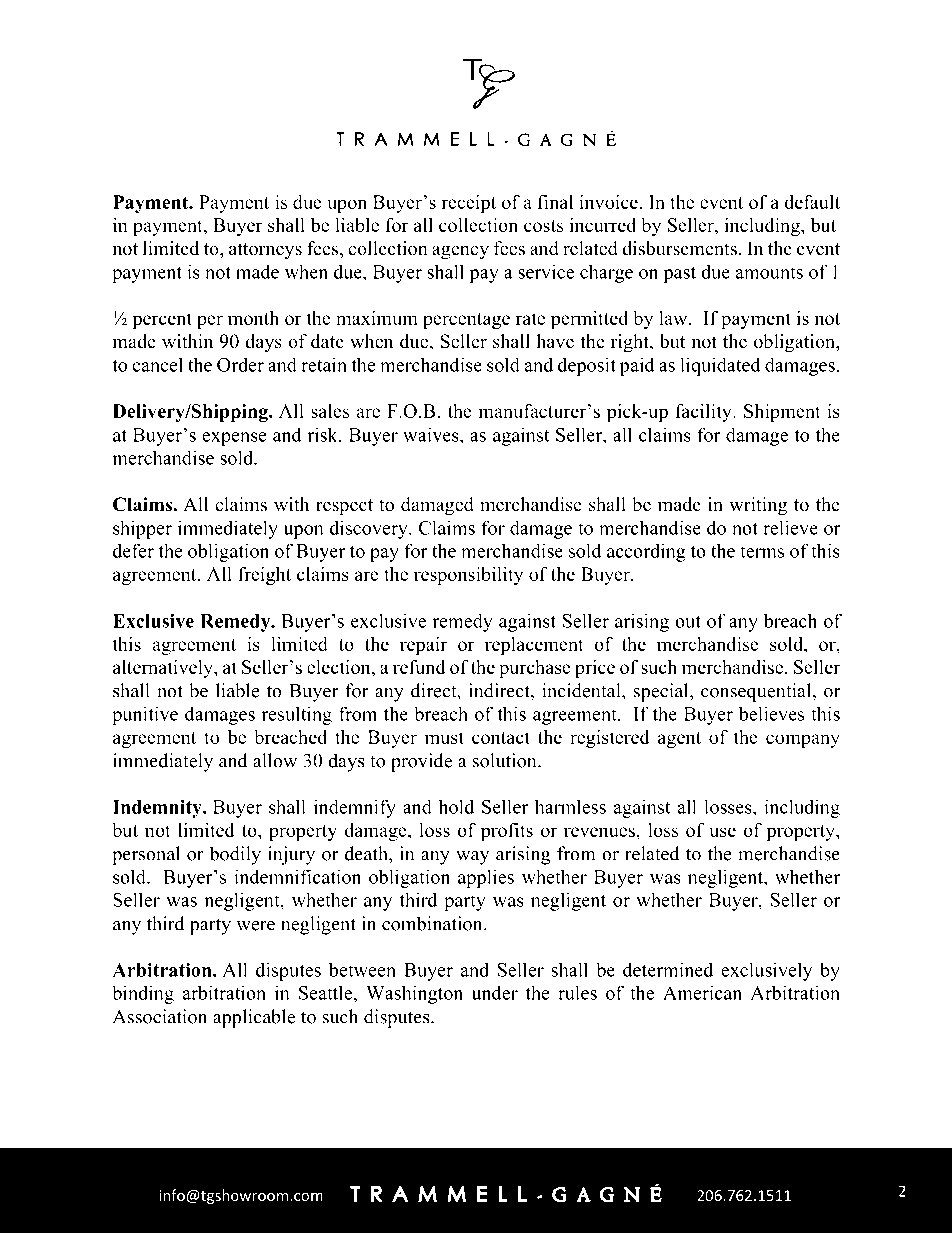 This document has width=952, height=1233. Describe the element at coordinates (495, 993) in the document. I see `under` at that location.
